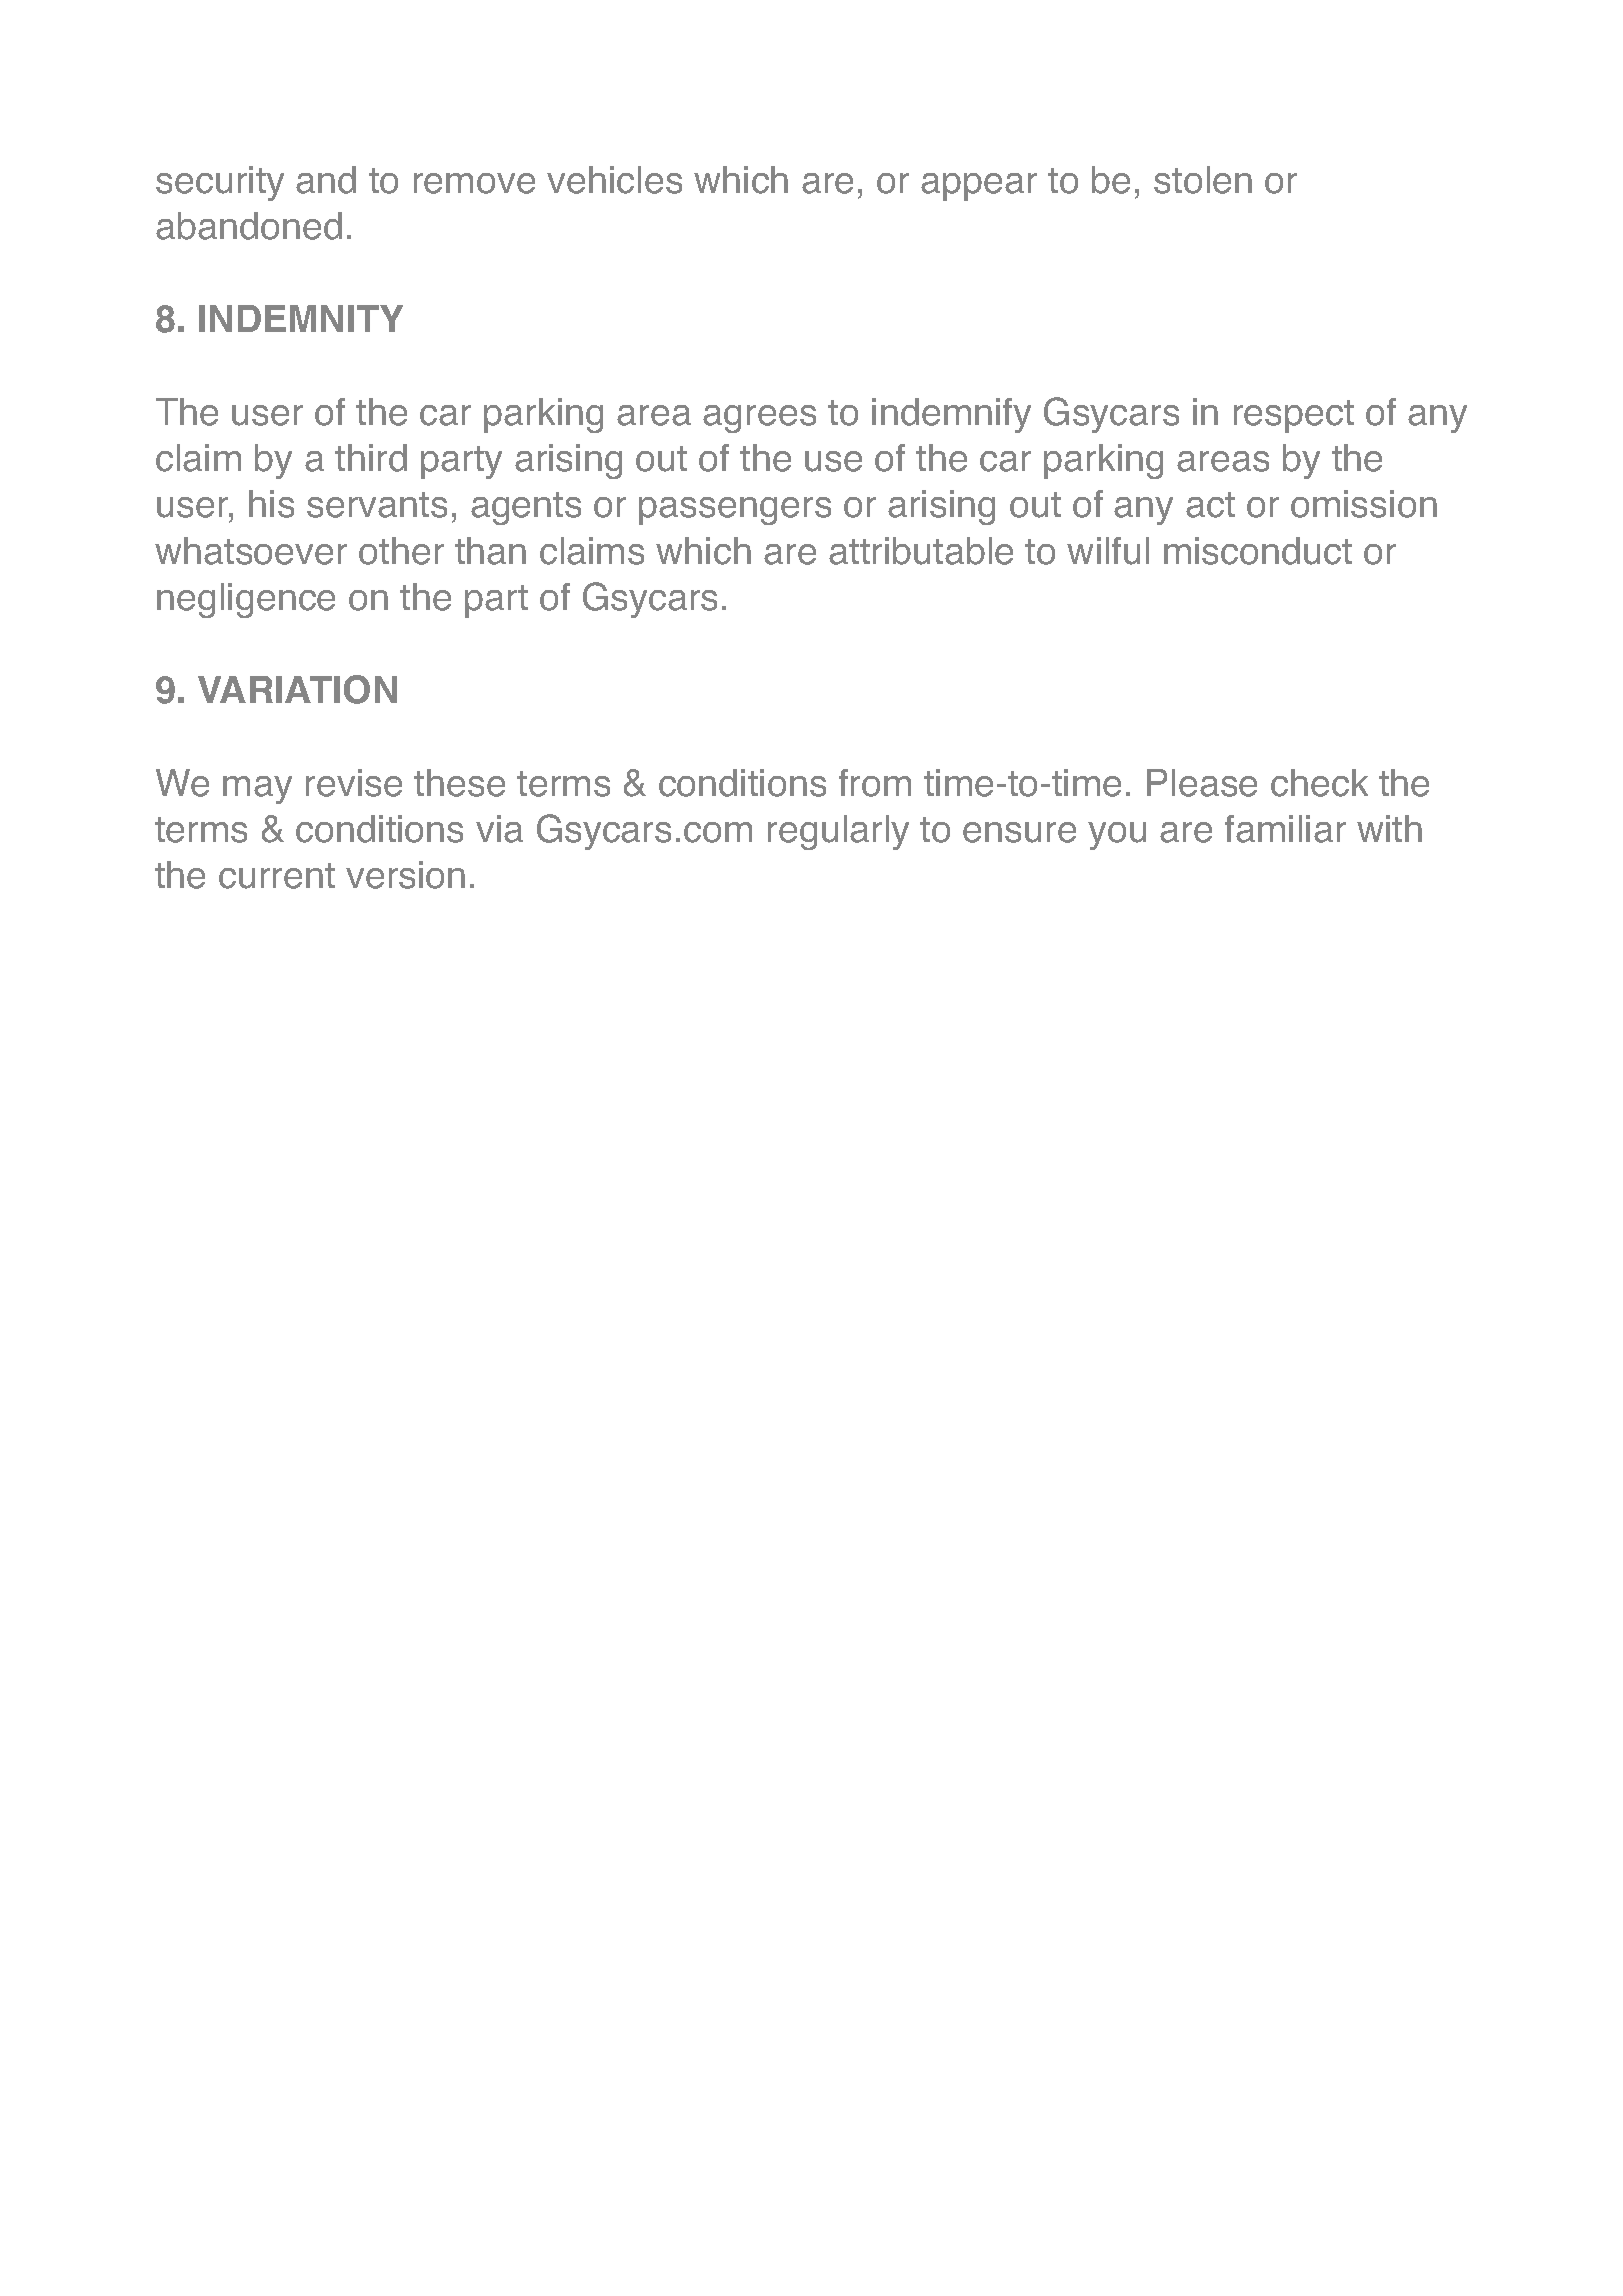 This page has width=1623, height=2296. Describe the element at coordinates (405, 875) in the page. I see `version` at that location.
